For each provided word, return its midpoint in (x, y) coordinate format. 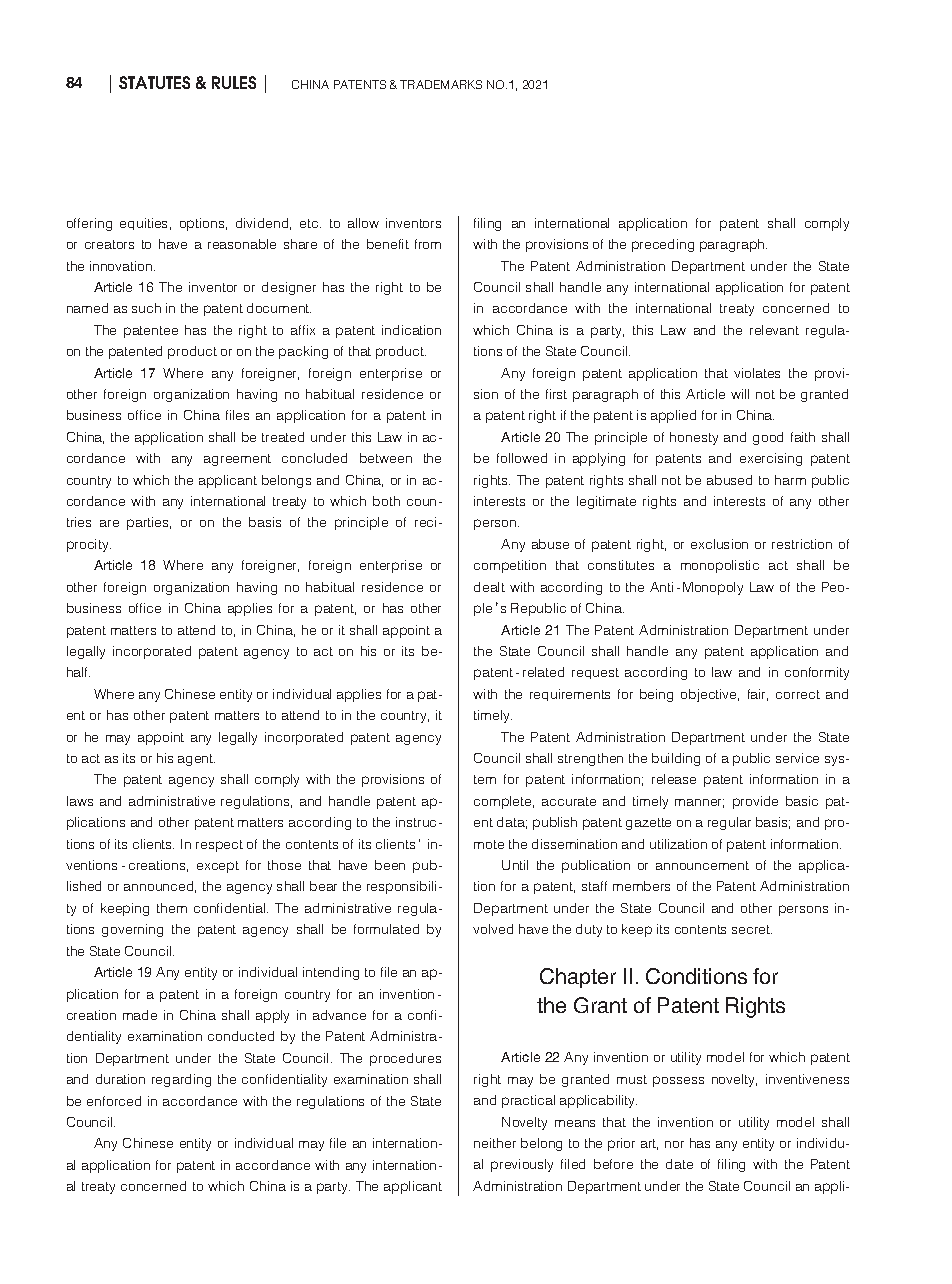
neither (495, 1143)
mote (489, 844)
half (78, 672)
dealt (489, 587)
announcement (702, 865)
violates (757, 373)
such (146, 308)
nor (674, 1144)
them (172, 908)
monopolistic (720, 566)
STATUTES (154, 82)
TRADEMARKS (441, 84)
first (556, 394)
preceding (663, 245)
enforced (114, 1101)
